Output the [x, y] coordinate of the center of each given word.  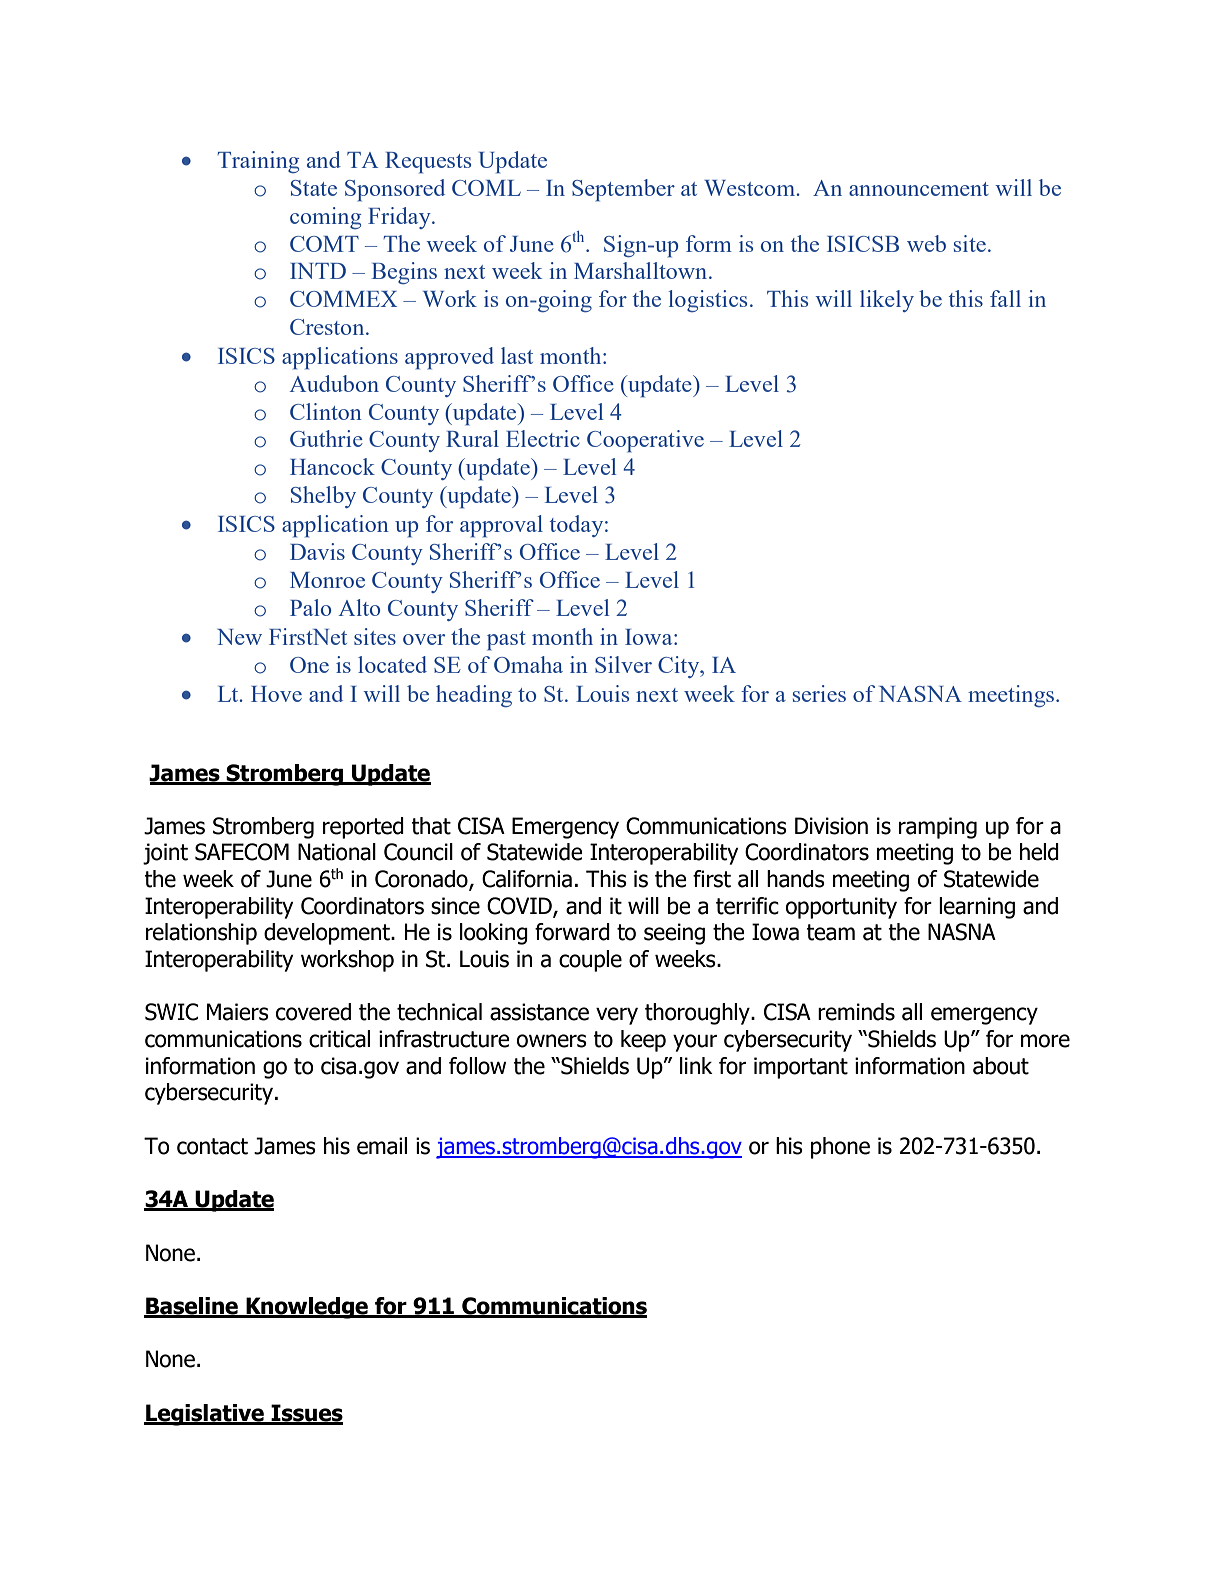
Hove [276, 694]
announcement [919, 189]
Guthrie [326, 438]
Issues [306, 1414]
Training [258, 162]
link [696, 1065]
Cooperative [645, 441]
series [819, 693]
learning [977, 908]
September [623, 190]
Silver [623, 664]
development [328, 934]
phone [840, 1148]
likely [887, 301]
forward [572, 932]
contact [212, 1146]
